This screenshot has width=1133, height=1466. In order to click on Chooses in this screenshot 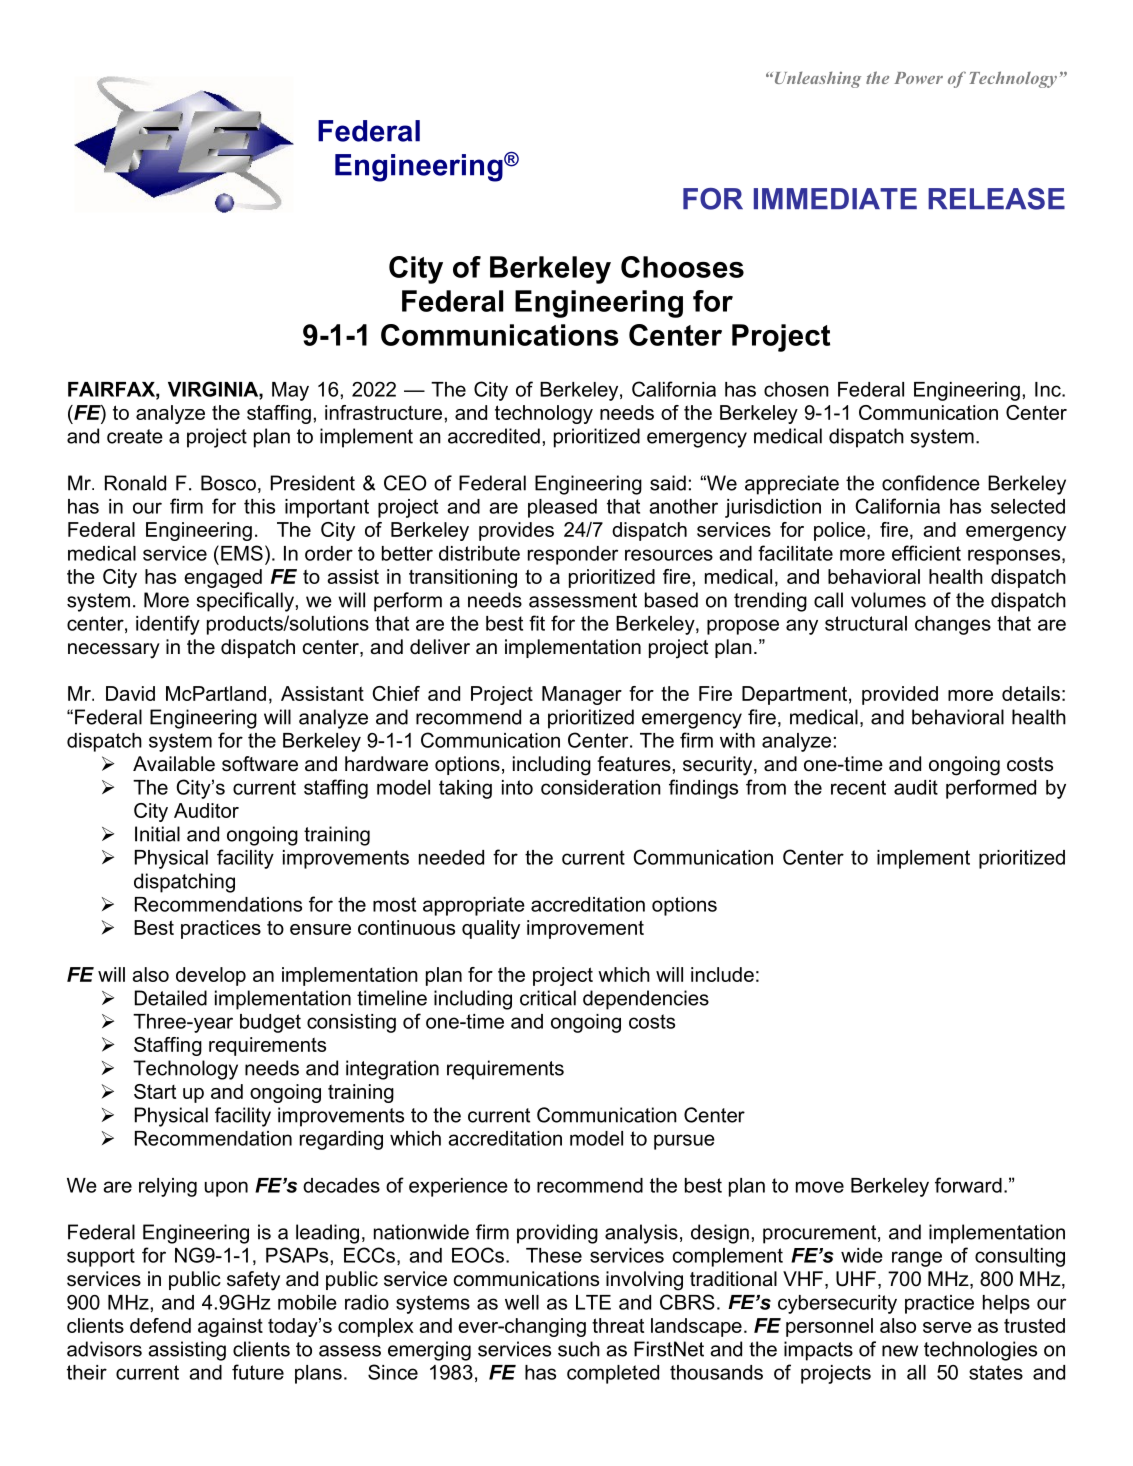, I will do `click(682, 267)`.
